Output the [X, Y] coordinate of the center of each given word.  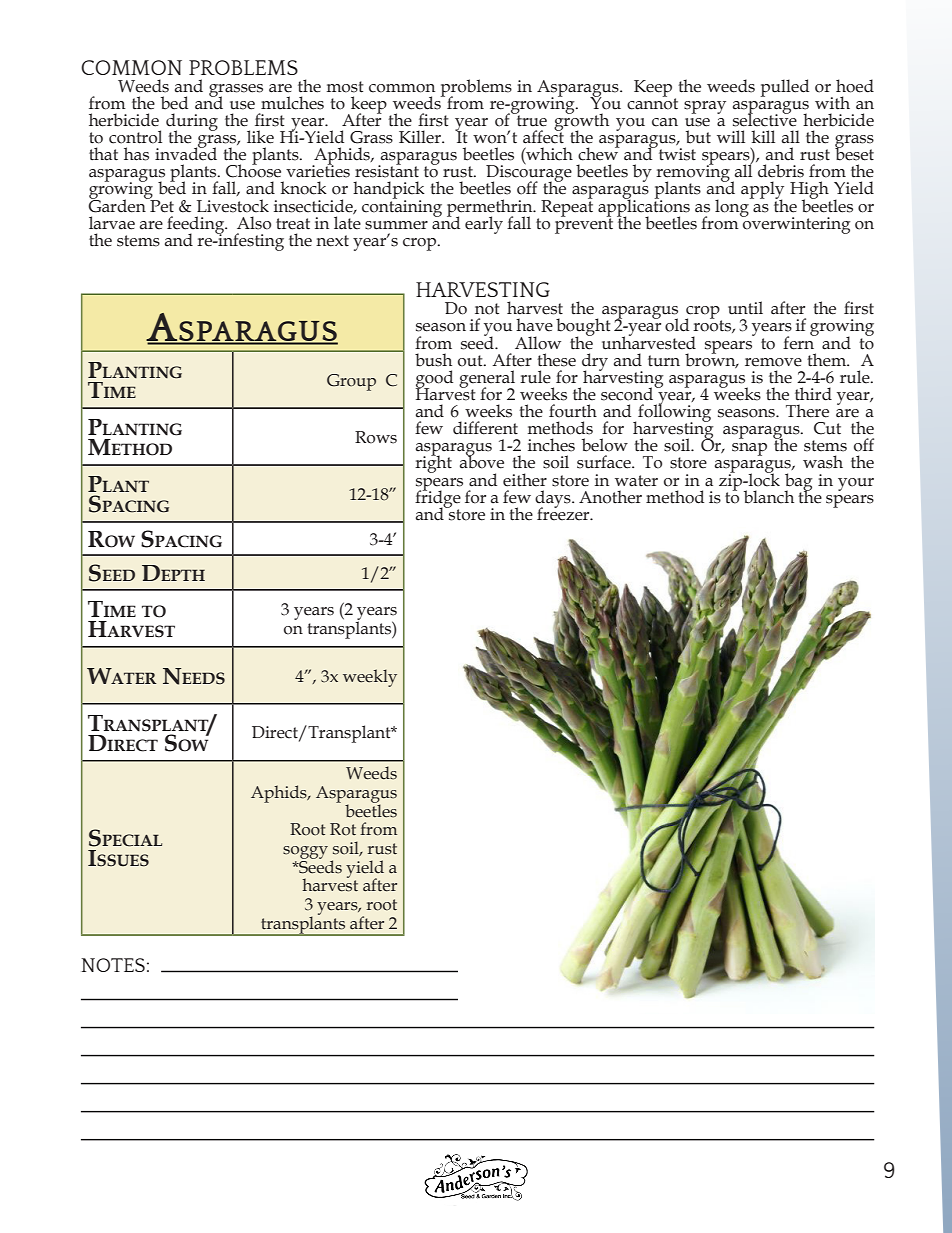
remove [773, 362]
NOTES [113, 965]
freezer [564, 513]
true [530, 120]
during [192, 123]
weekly [370, 678]
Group [351, 382]
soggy [305, 852]
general [487, 380]
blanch [769, 497]
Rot [343, 829]
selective [765, 119]
